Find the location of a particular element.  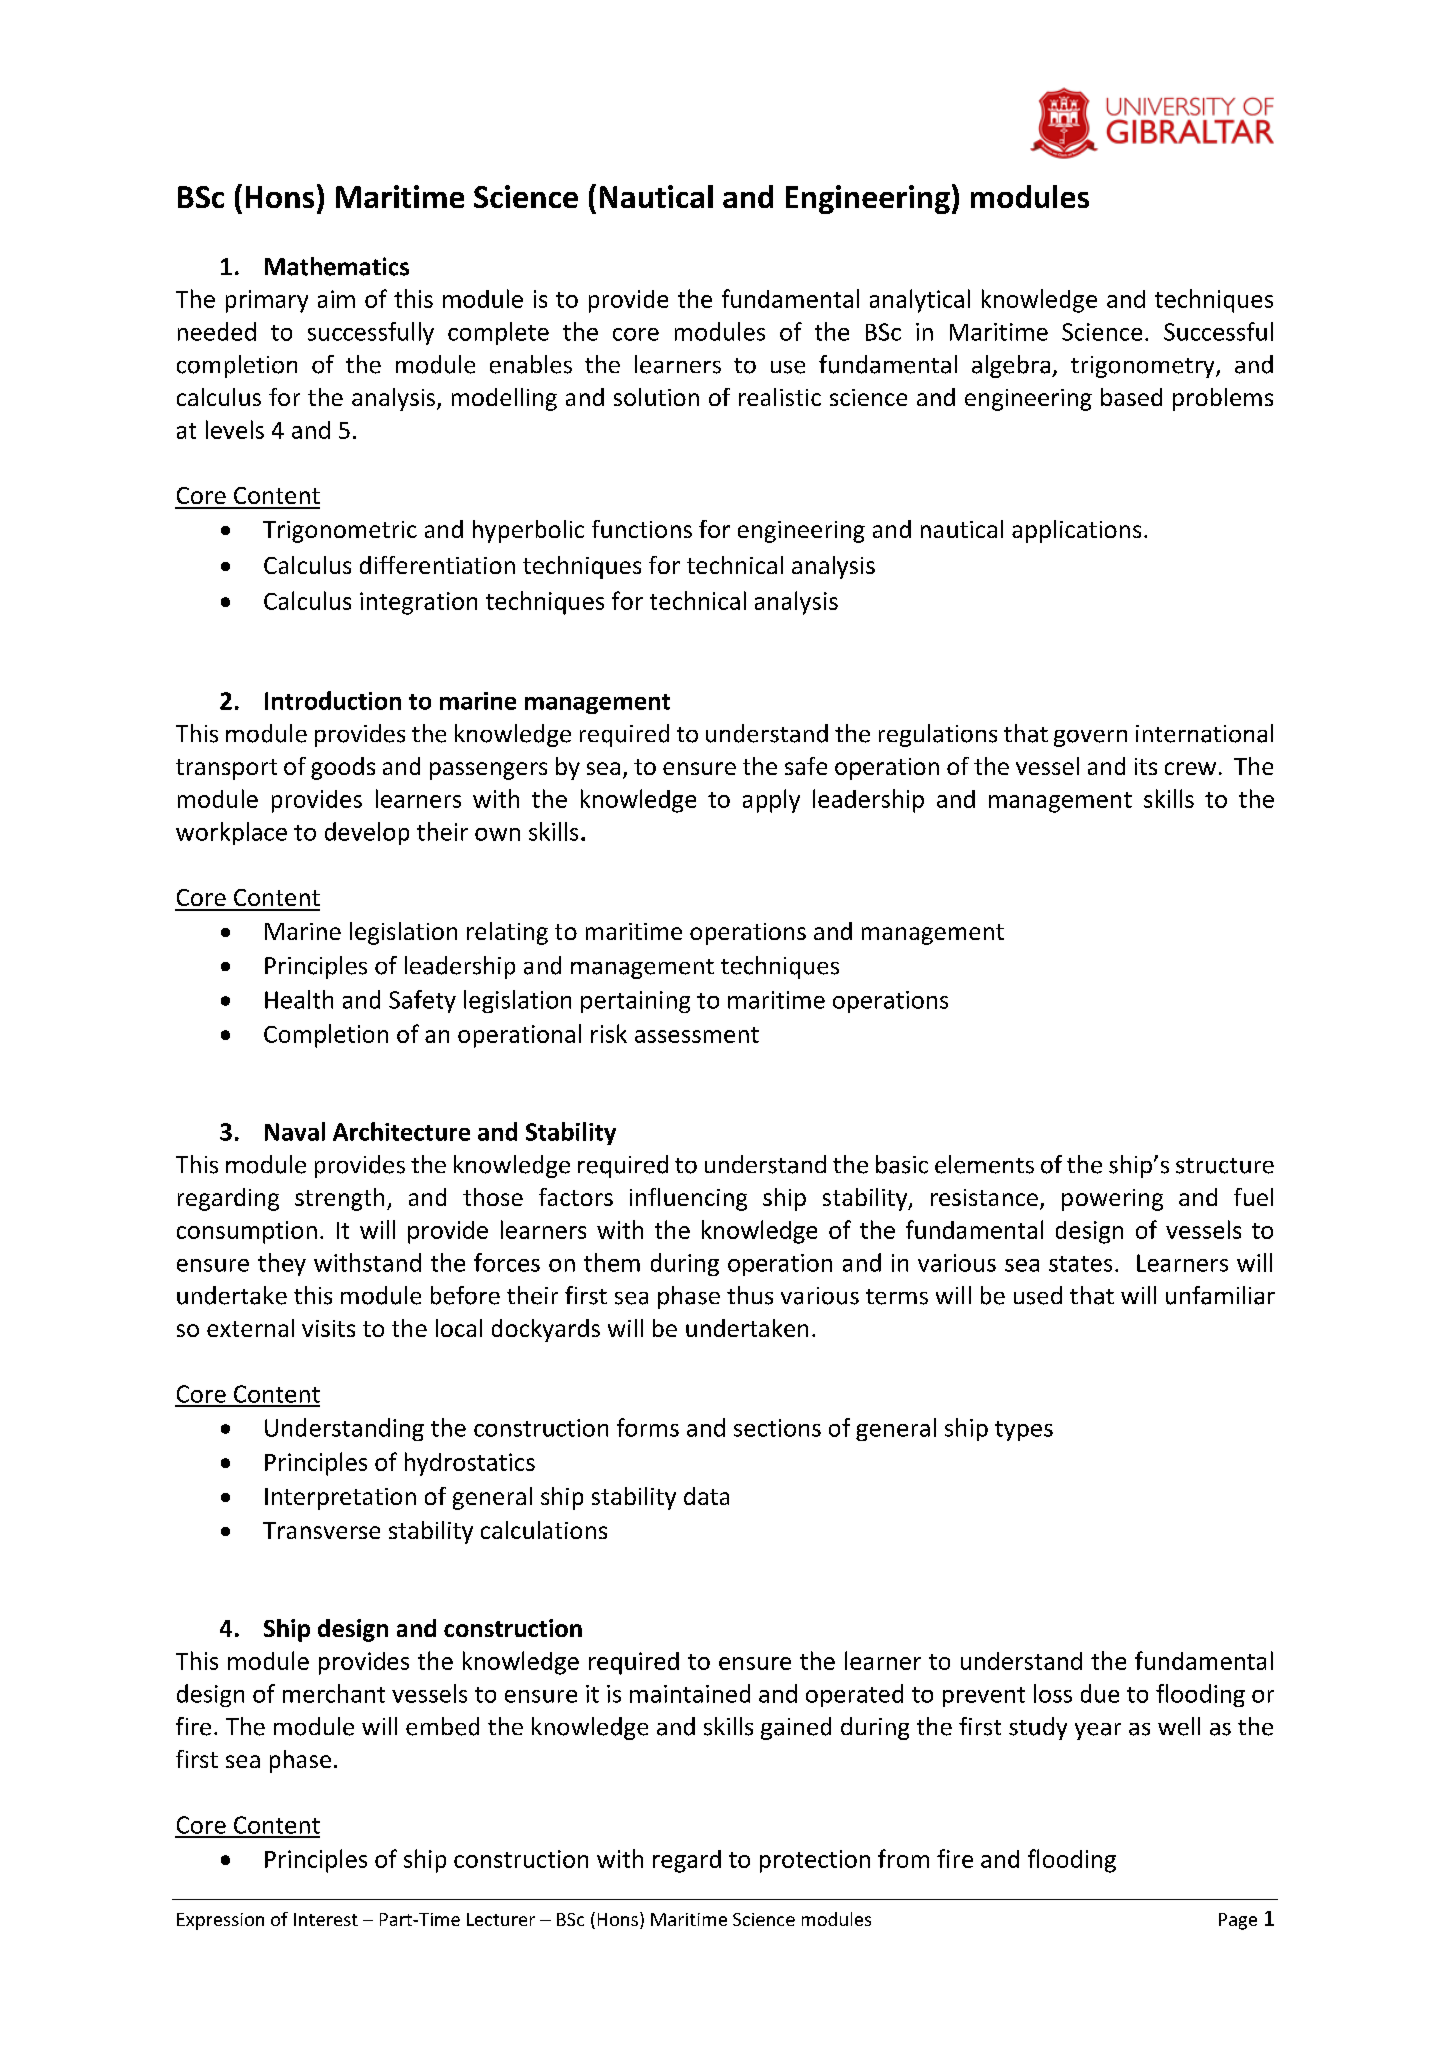

Introduction is located at coordinates (333, 700).
